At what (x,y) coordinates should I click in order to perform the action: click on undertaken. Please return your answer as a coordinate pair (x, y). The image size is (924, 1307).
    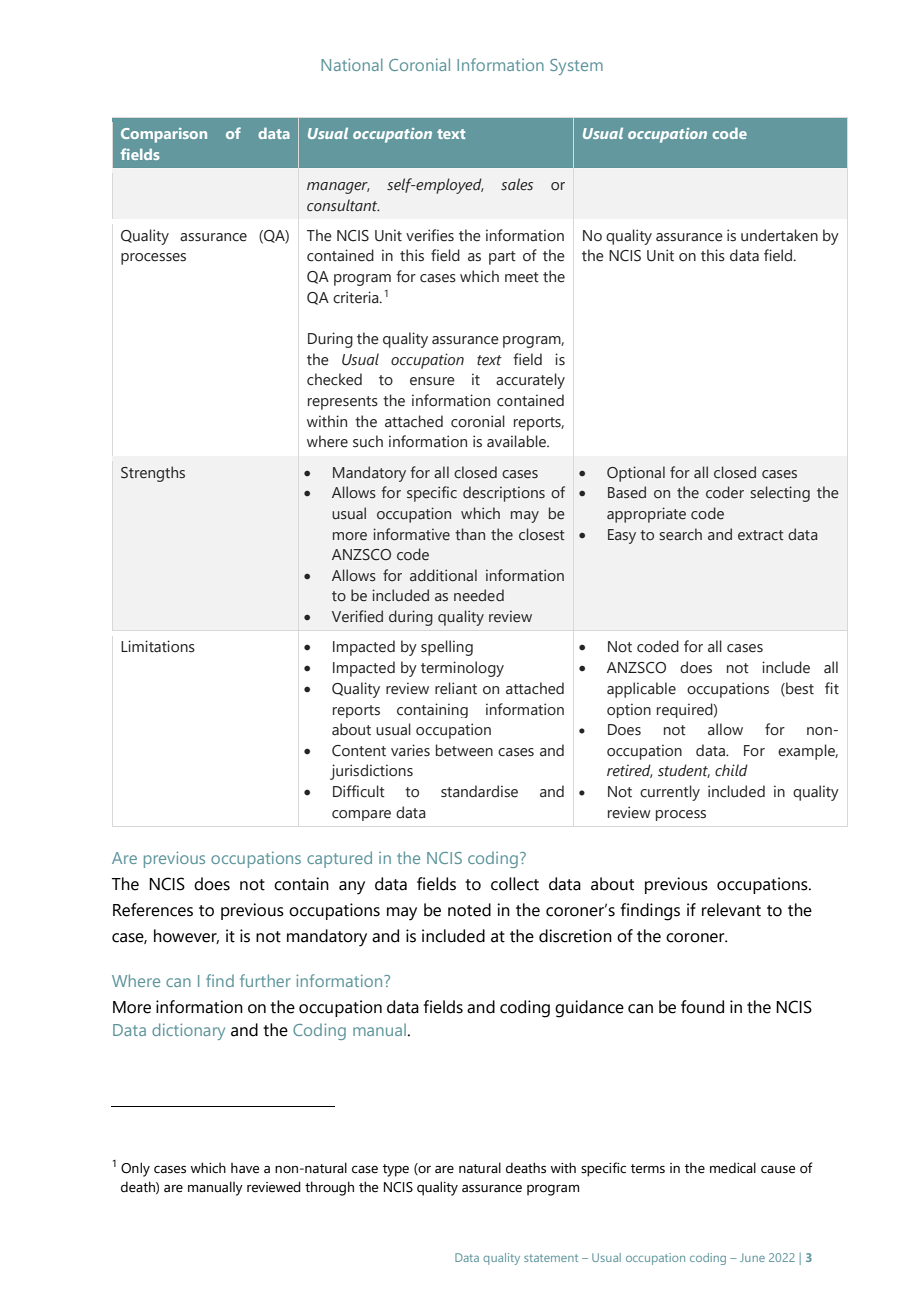
    Looking at the image, I should click on (779, 235).
